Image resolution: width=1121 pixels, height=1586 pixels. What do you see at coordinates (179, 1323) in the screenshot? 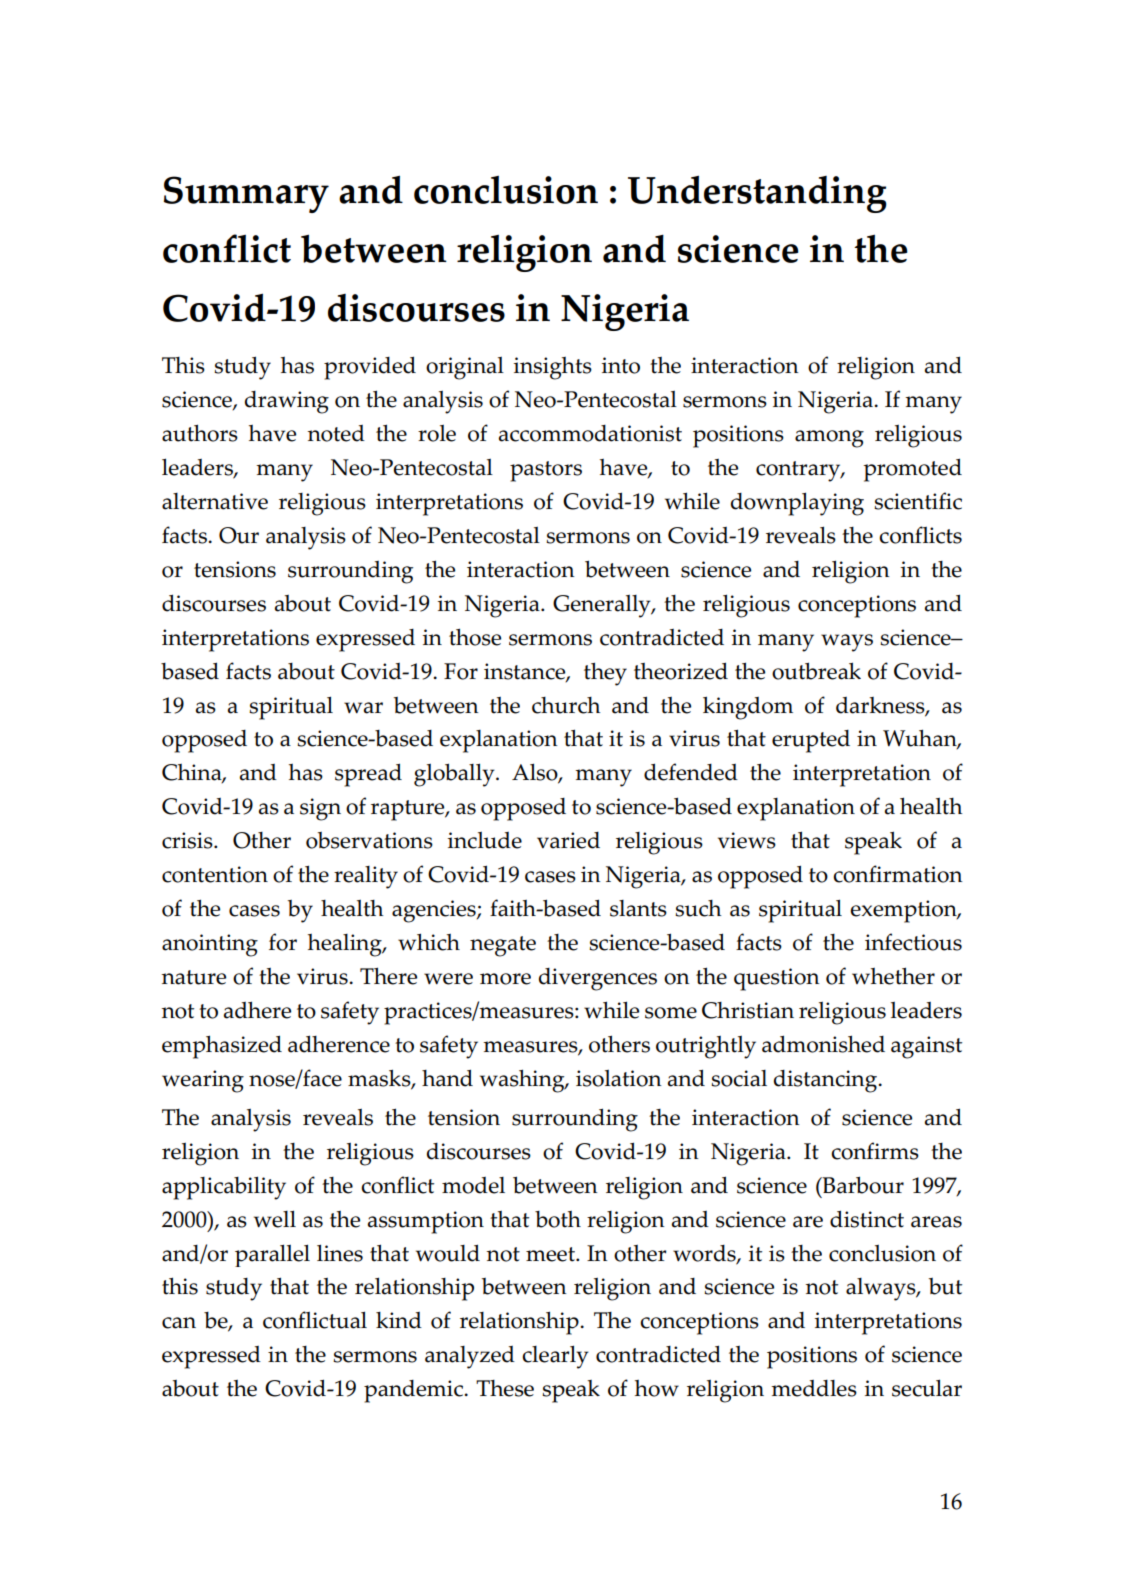
I see `can` at bounding box center [179, 1323].
